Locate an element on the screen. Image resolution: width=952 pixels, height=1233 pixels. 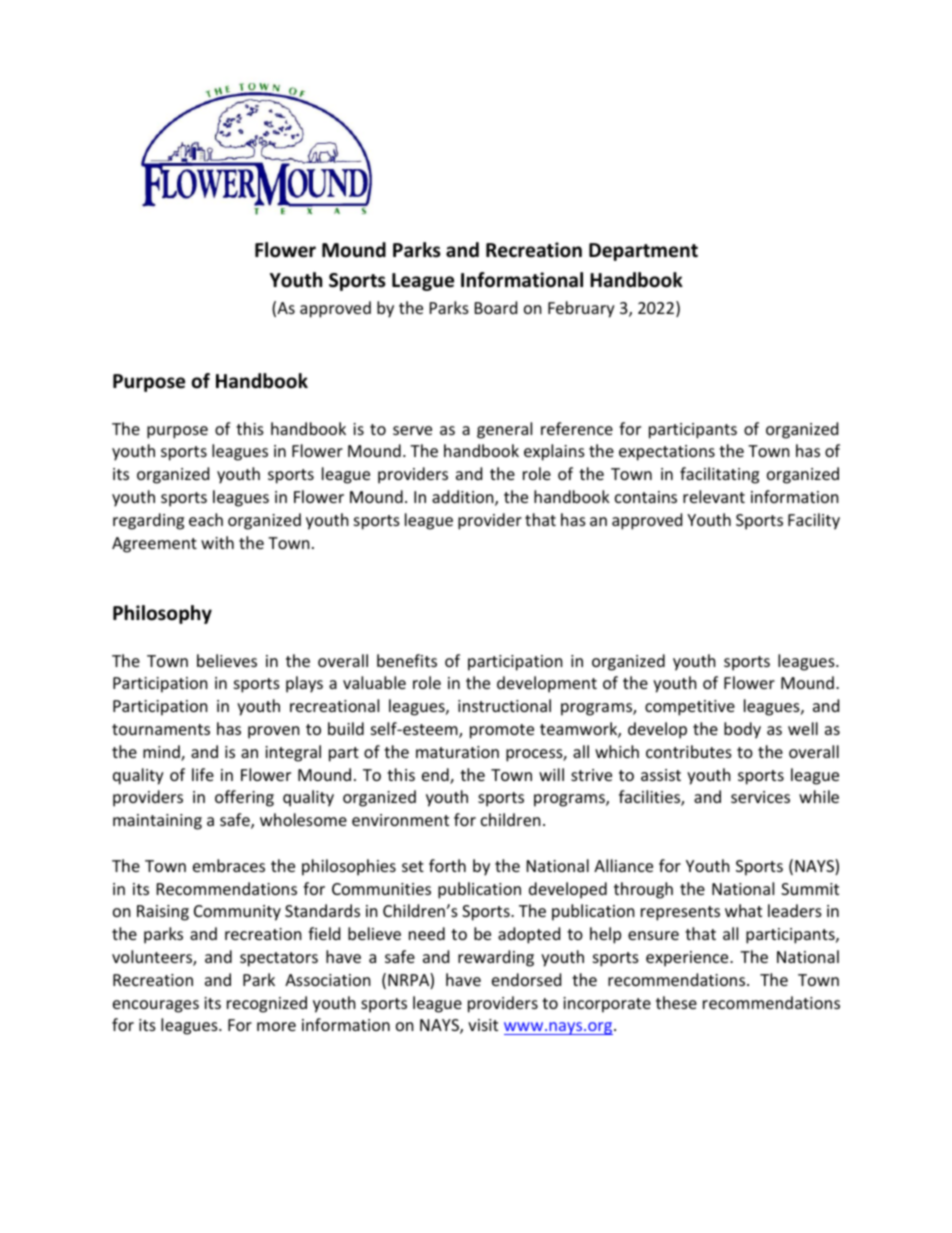
services is located at coordinates (760, 797).
